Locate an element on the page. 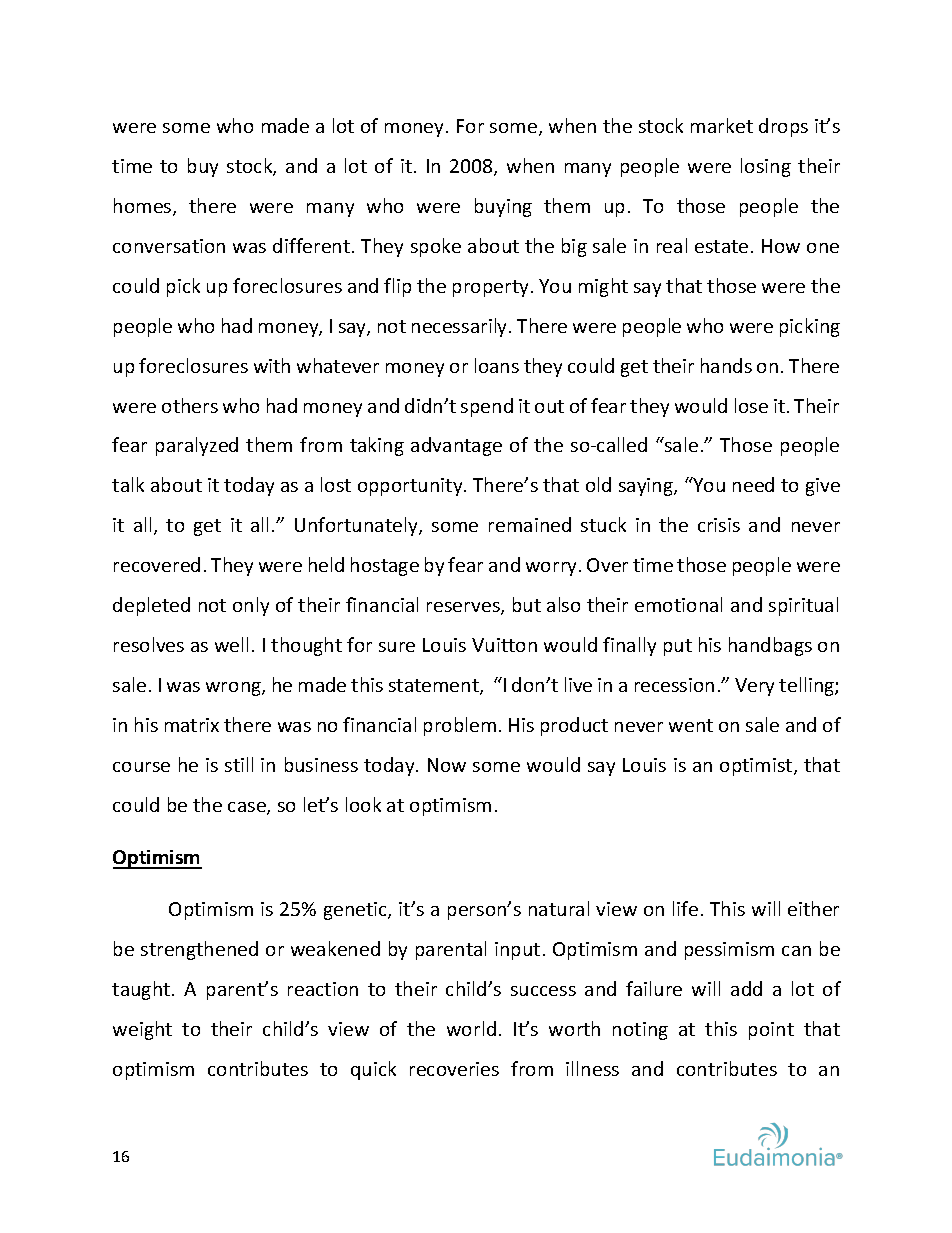 This document has width=952, height=1233. homes is located at coordinates (144, 207).
